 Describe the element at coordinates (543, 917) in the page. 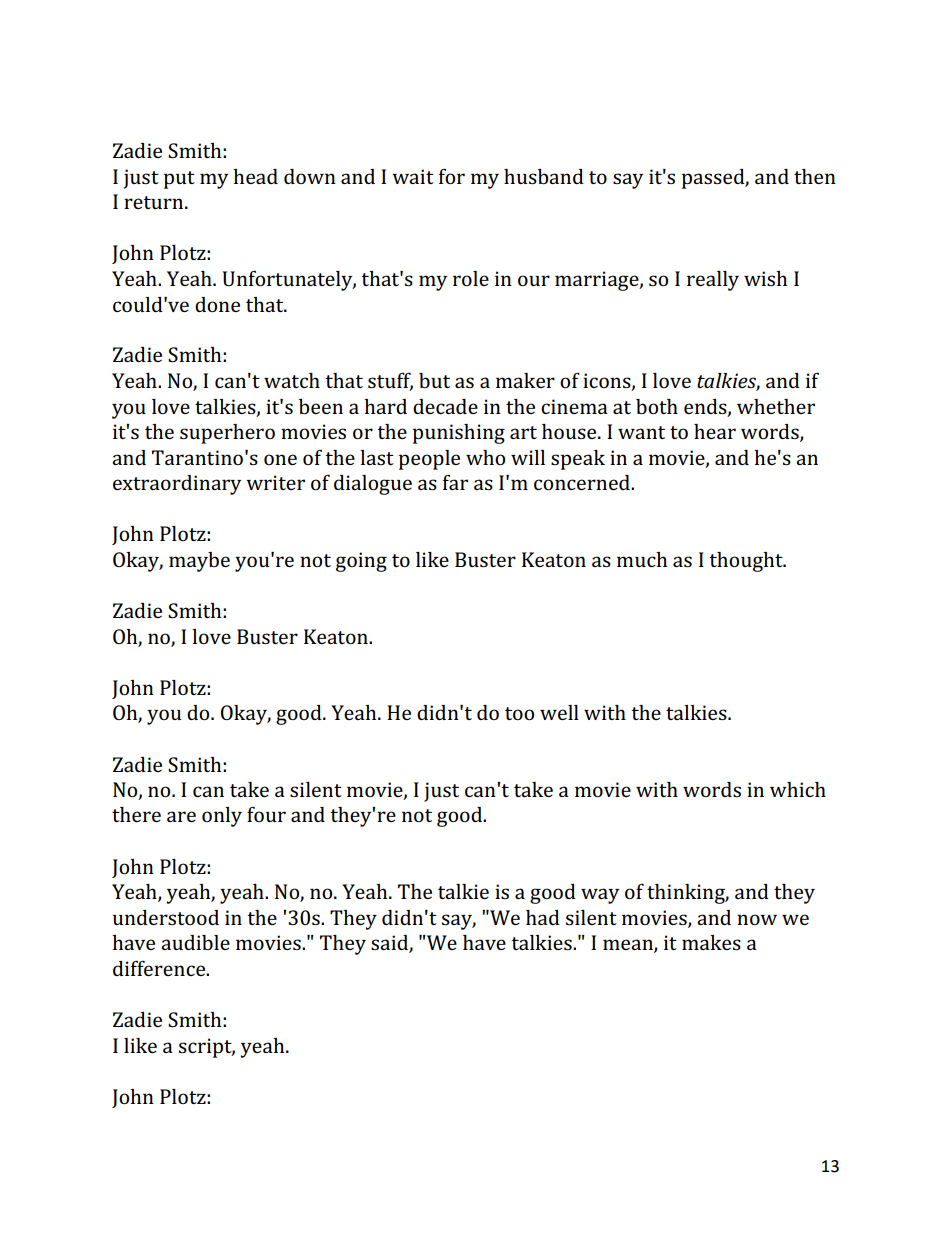

I see `had` at that location.
